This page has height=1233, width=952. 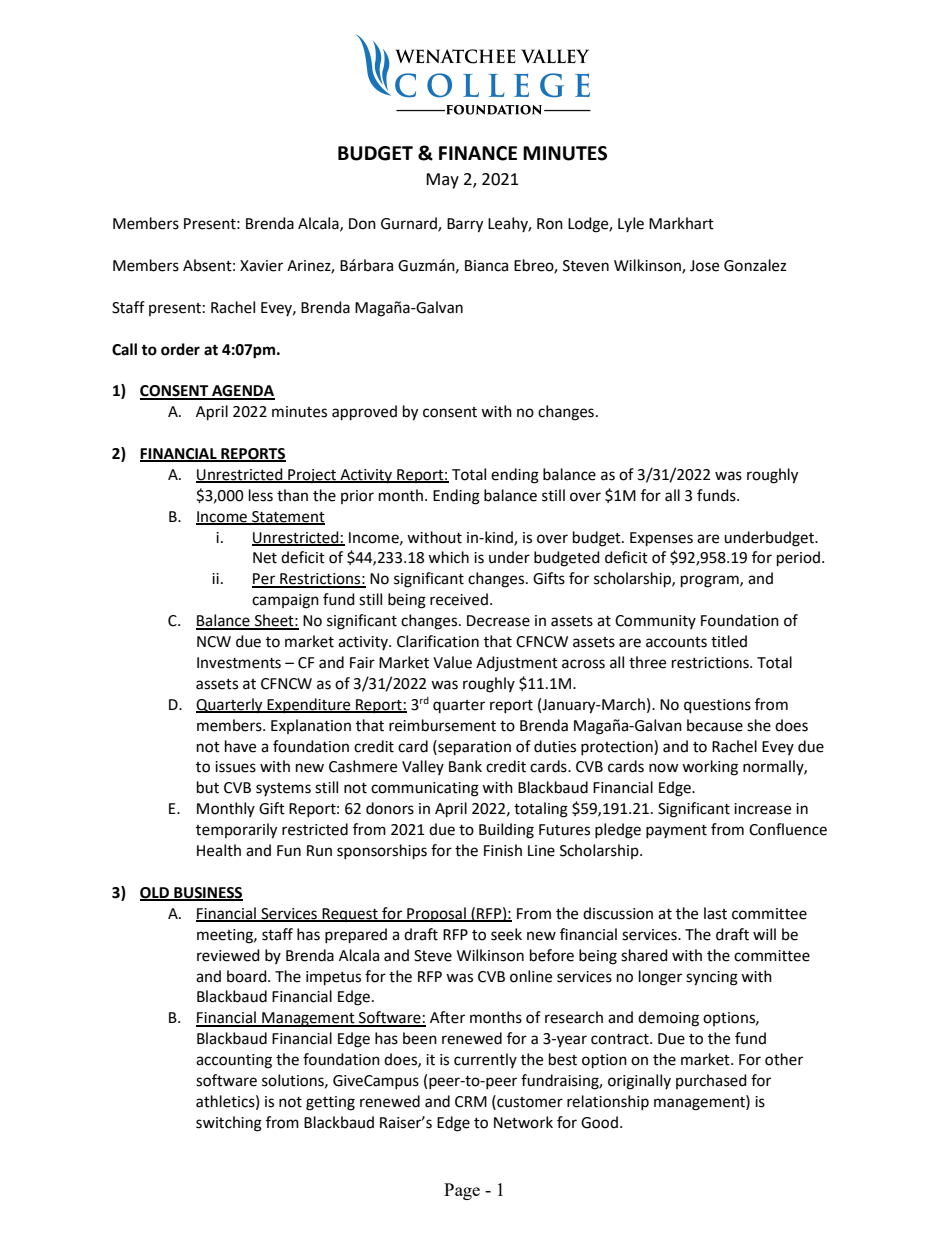 What do you see at coordinates (261, 266) in the page?
I see `Xavier` at bounding box center [261, 266].
